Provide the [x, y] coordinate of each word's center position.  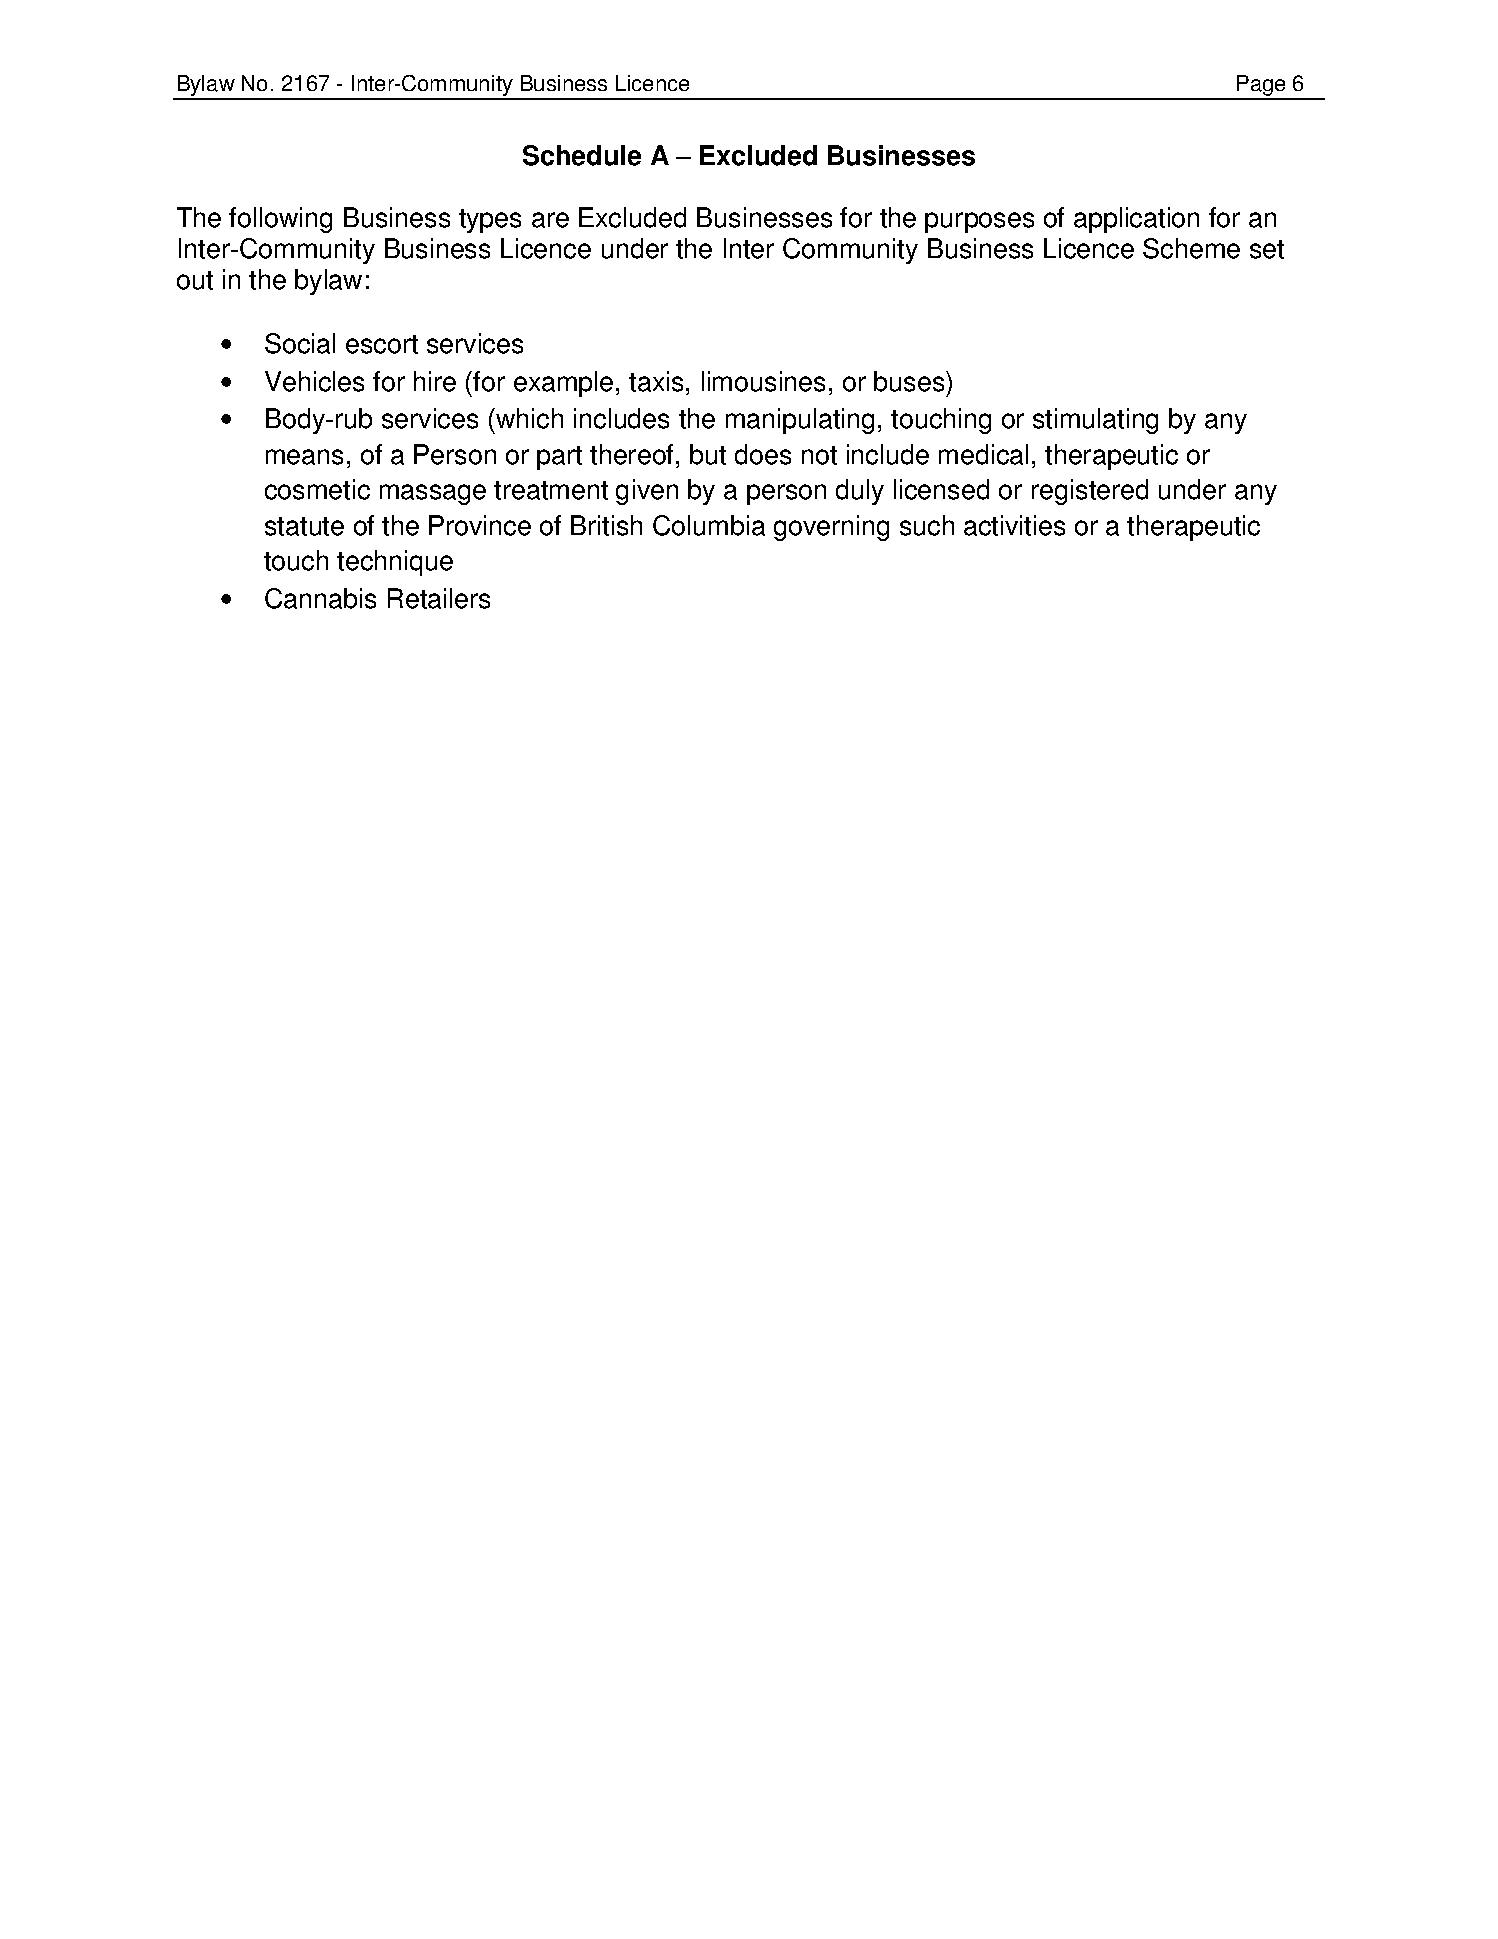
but [708, 454]
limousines [763, 381]
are [550, 220]
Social [300, 343]
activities [1014, 525]
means [304, 457]
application [1136, 220]
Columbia [709, 525]
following [280, 220]
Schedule [582, 155]
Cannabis [320, 598]
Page [1262, 87]
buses [910, 381]
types [490, 221]
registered [1090, 492]
